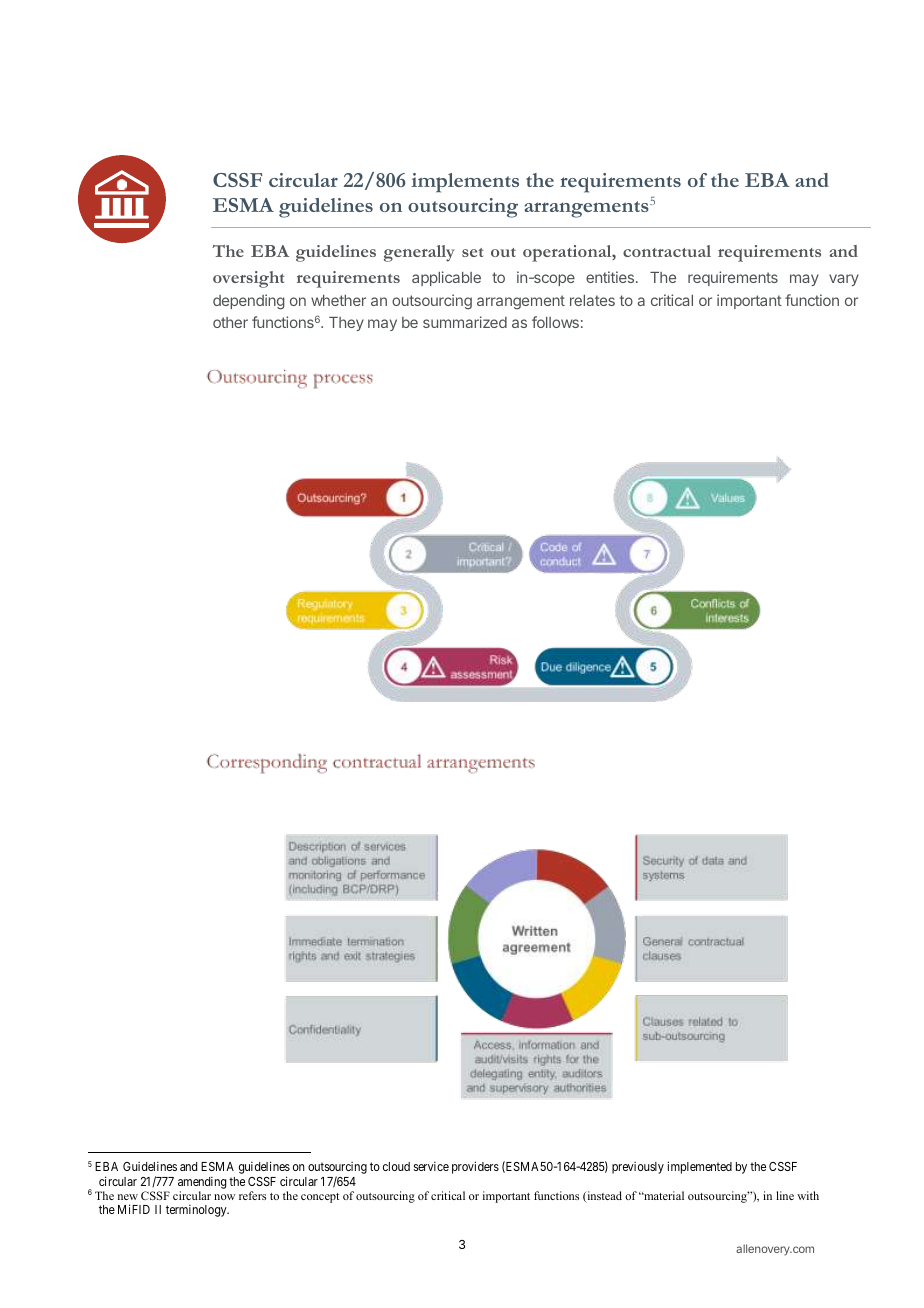  I want to click on contractual, so click(667, 251).
